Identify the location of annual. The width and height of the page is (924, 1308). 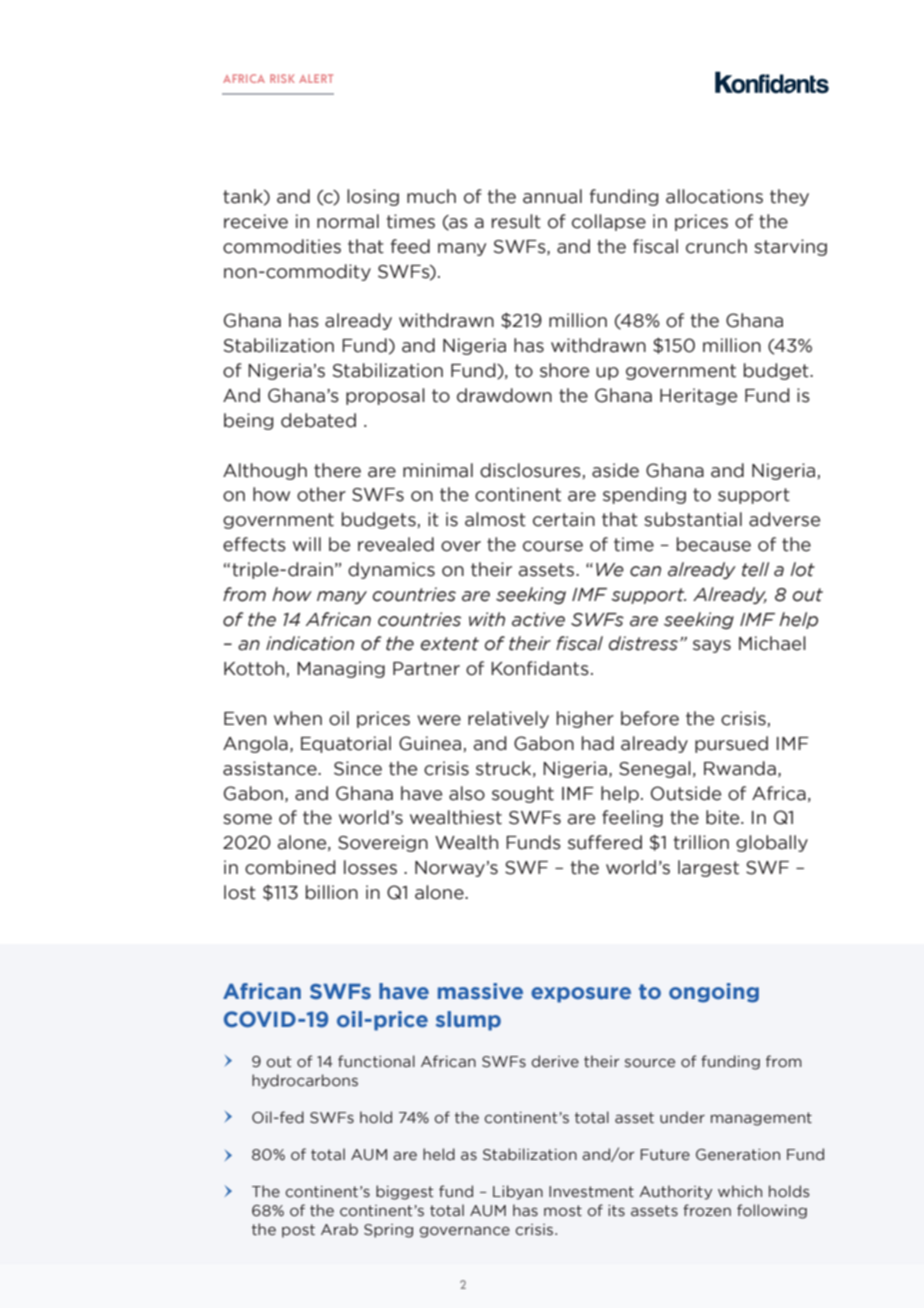
(552, 196).
